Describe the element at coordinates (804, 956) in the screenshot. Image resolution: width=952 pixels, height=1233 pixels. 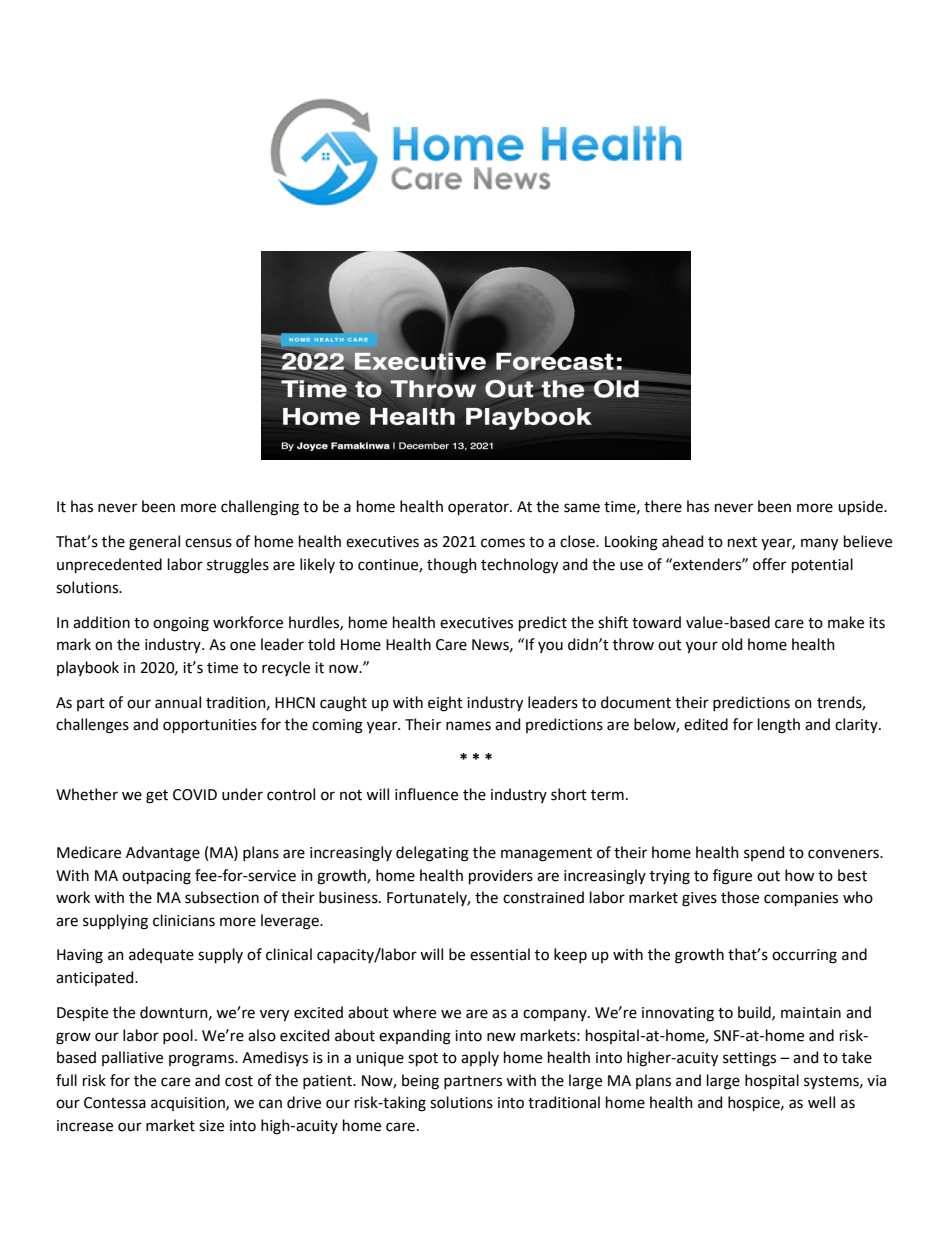
I see `occurring` at that location.
